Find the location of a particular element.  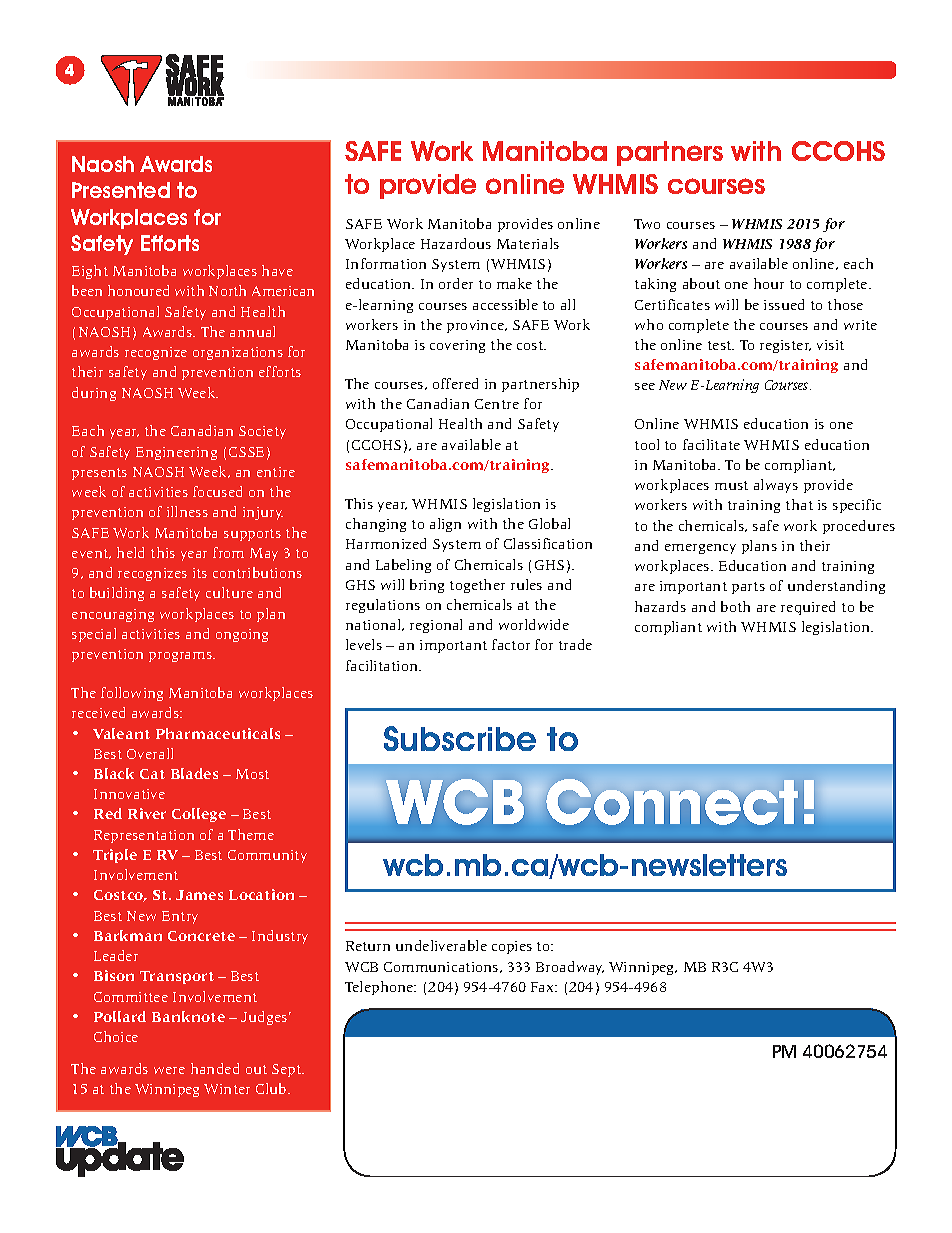

hour is located at coordinates (769, 283).
